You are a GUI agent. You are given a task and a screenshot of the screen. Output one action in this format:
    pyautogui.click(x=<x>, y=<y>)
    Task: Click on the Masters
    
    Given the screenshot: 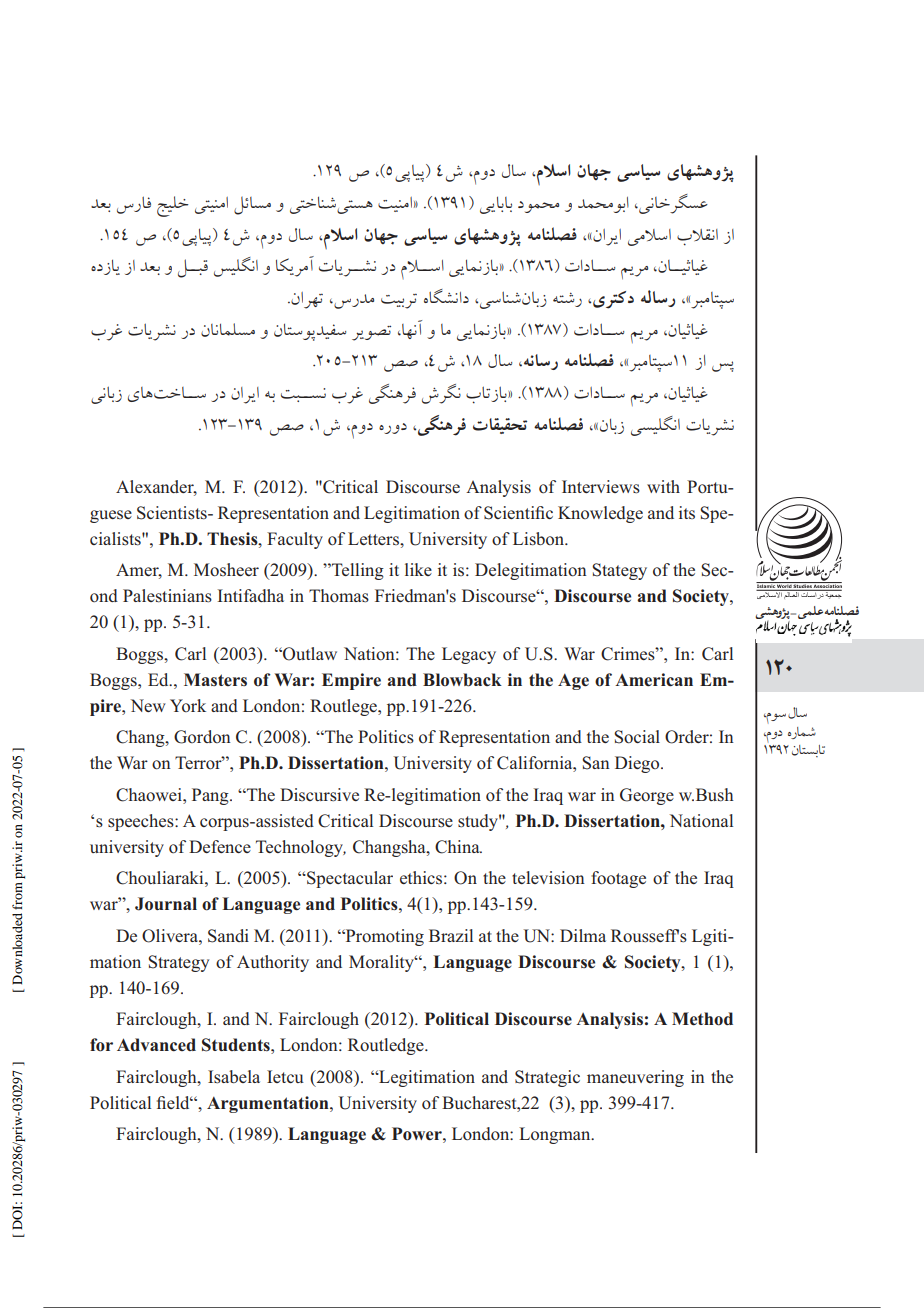 What is the action you would take?
    pyautogui.click(x=215, y=679)
